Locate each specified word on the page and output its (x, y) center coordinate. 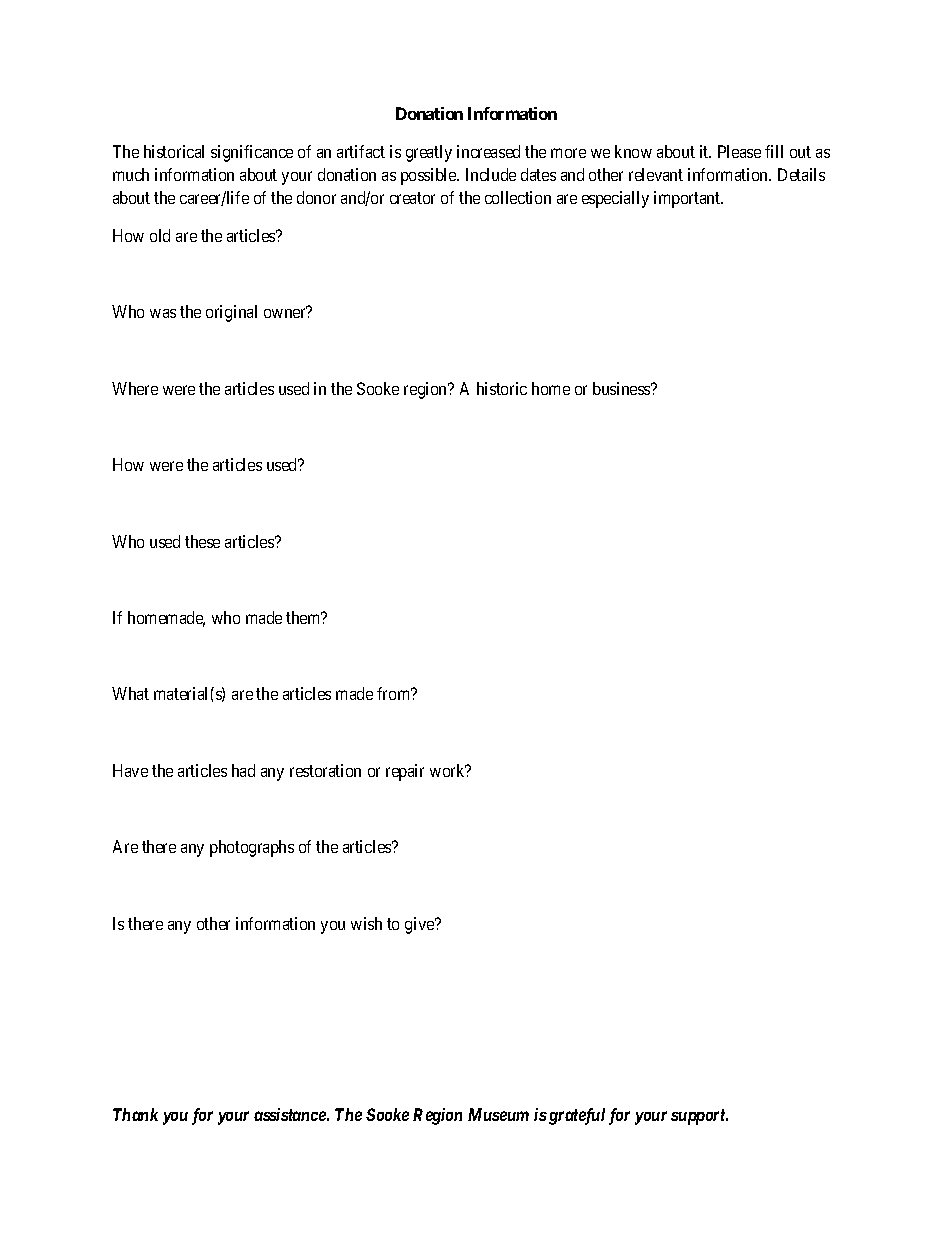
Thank (135, 1114)
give (420, 925)
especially (615, 199)
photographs (252, 848)
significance (252, 153)
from (395, 693)
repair (405, 772)
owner (285, 313)
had (243, 770)
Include (491, 174)
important (688, 199)
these (202, 541)
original (231, 313)
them (304, 617)
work (448, 770)
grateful (577, 1116)
